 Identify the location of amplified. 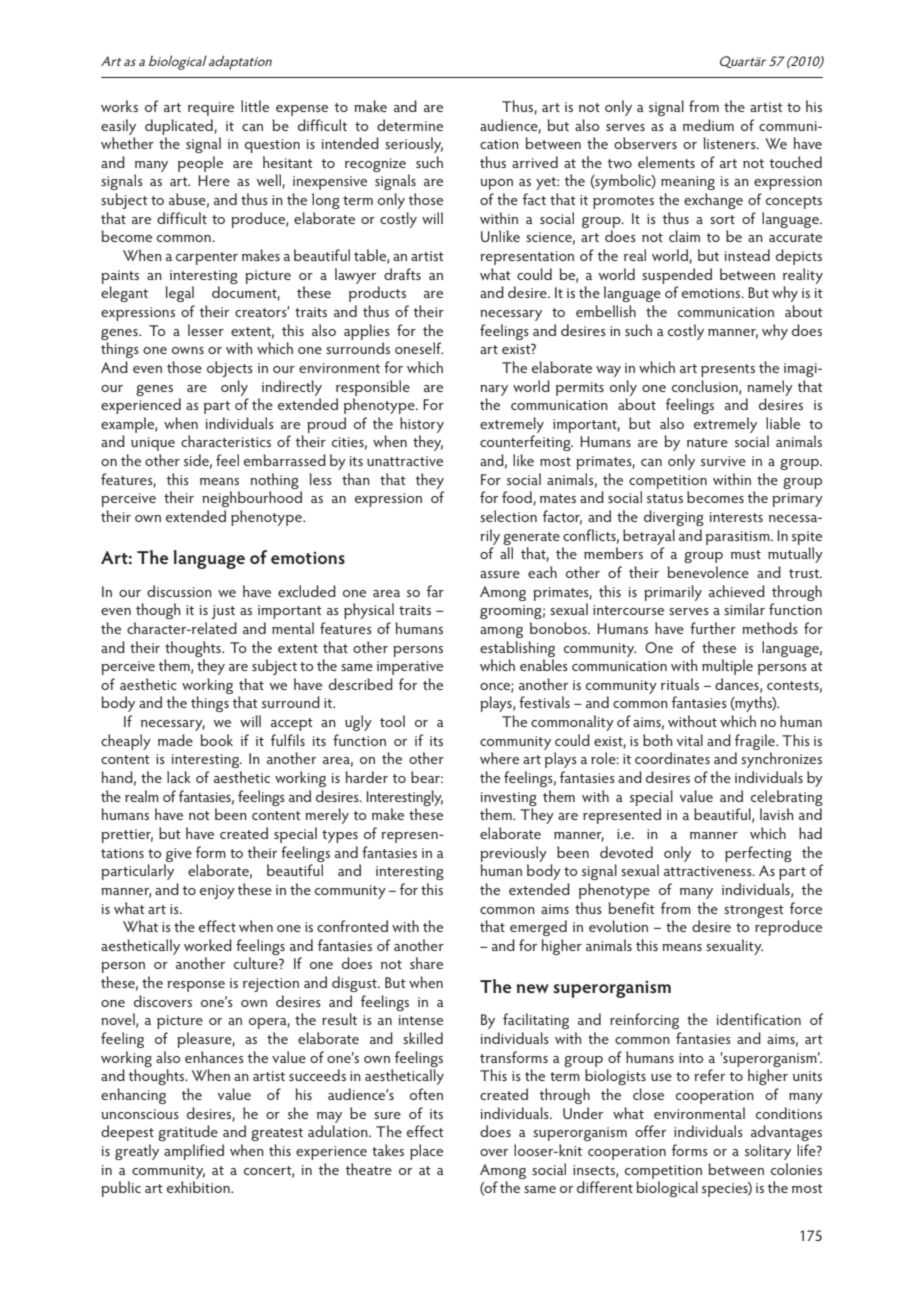
(194, 1152).
